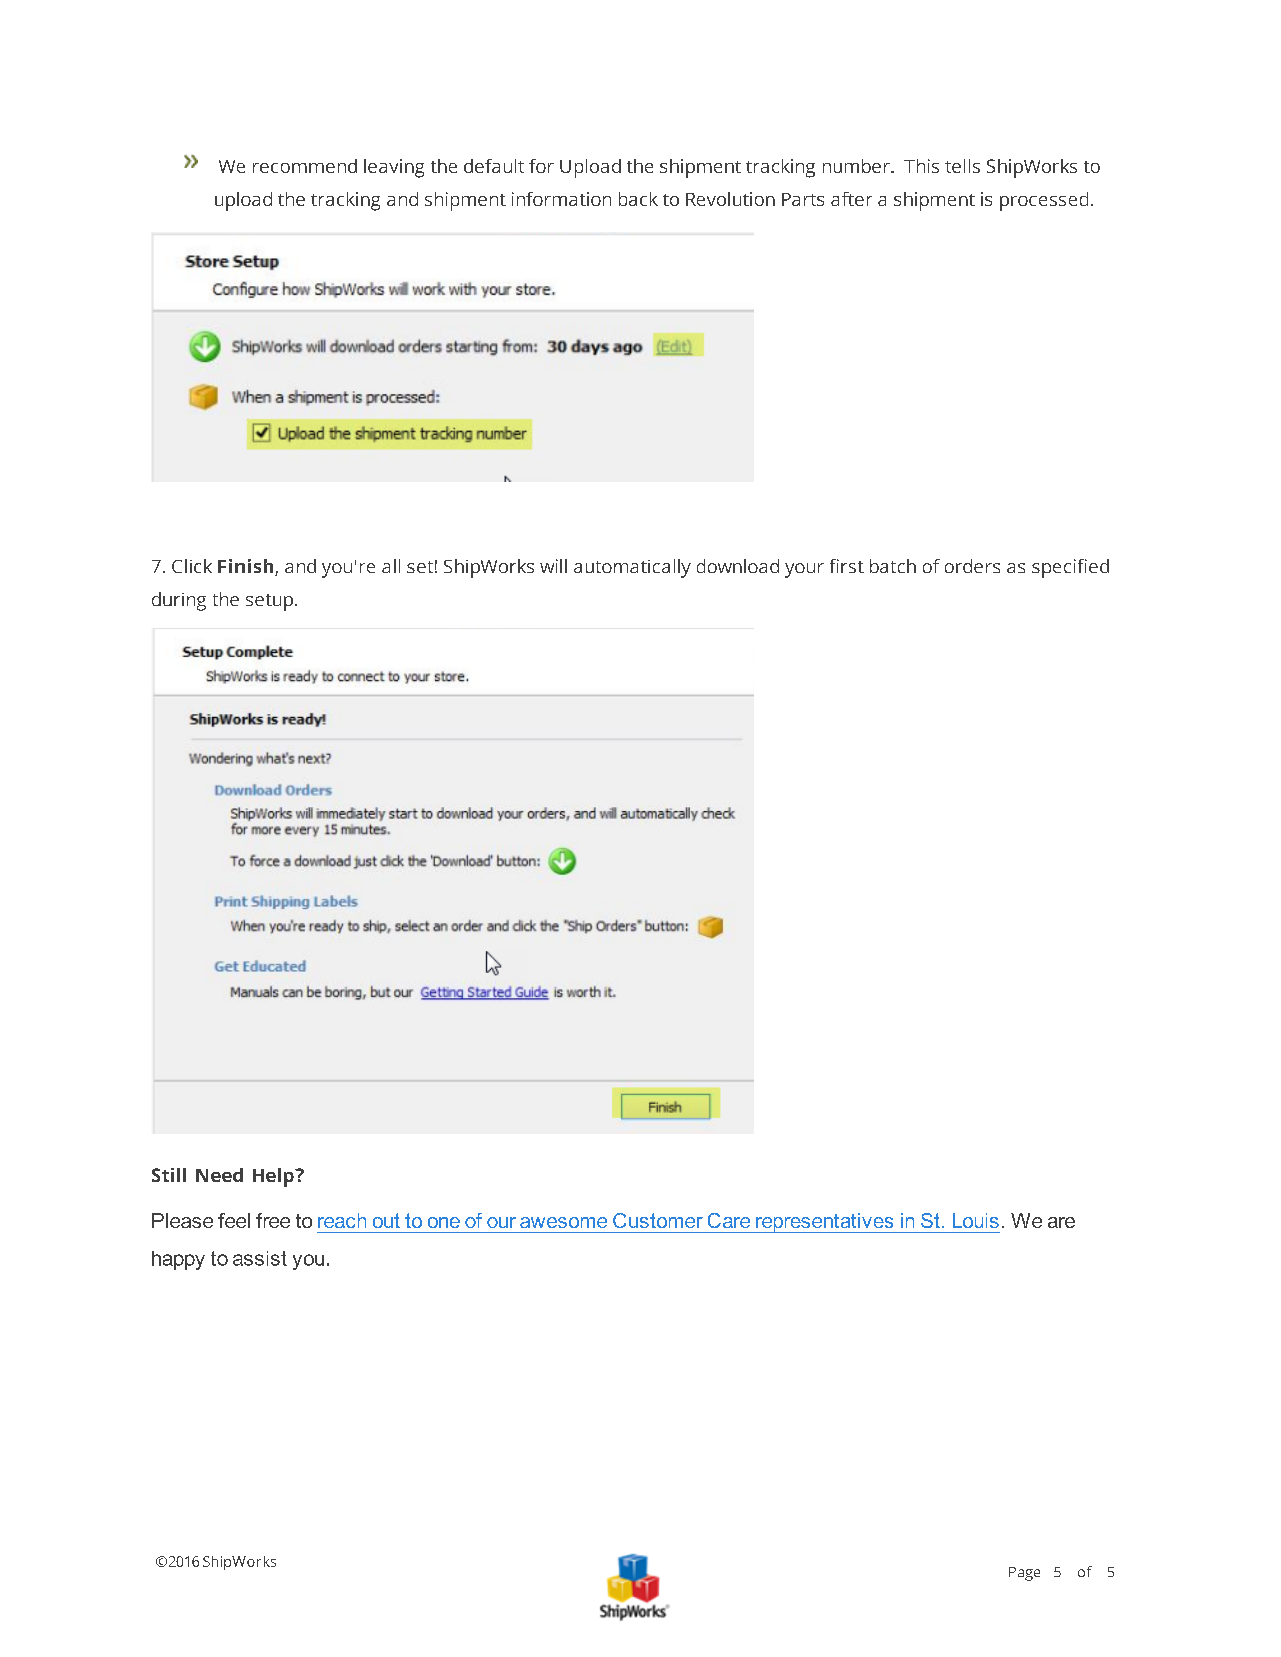  I want to click on recommend, so click(305, 166).
